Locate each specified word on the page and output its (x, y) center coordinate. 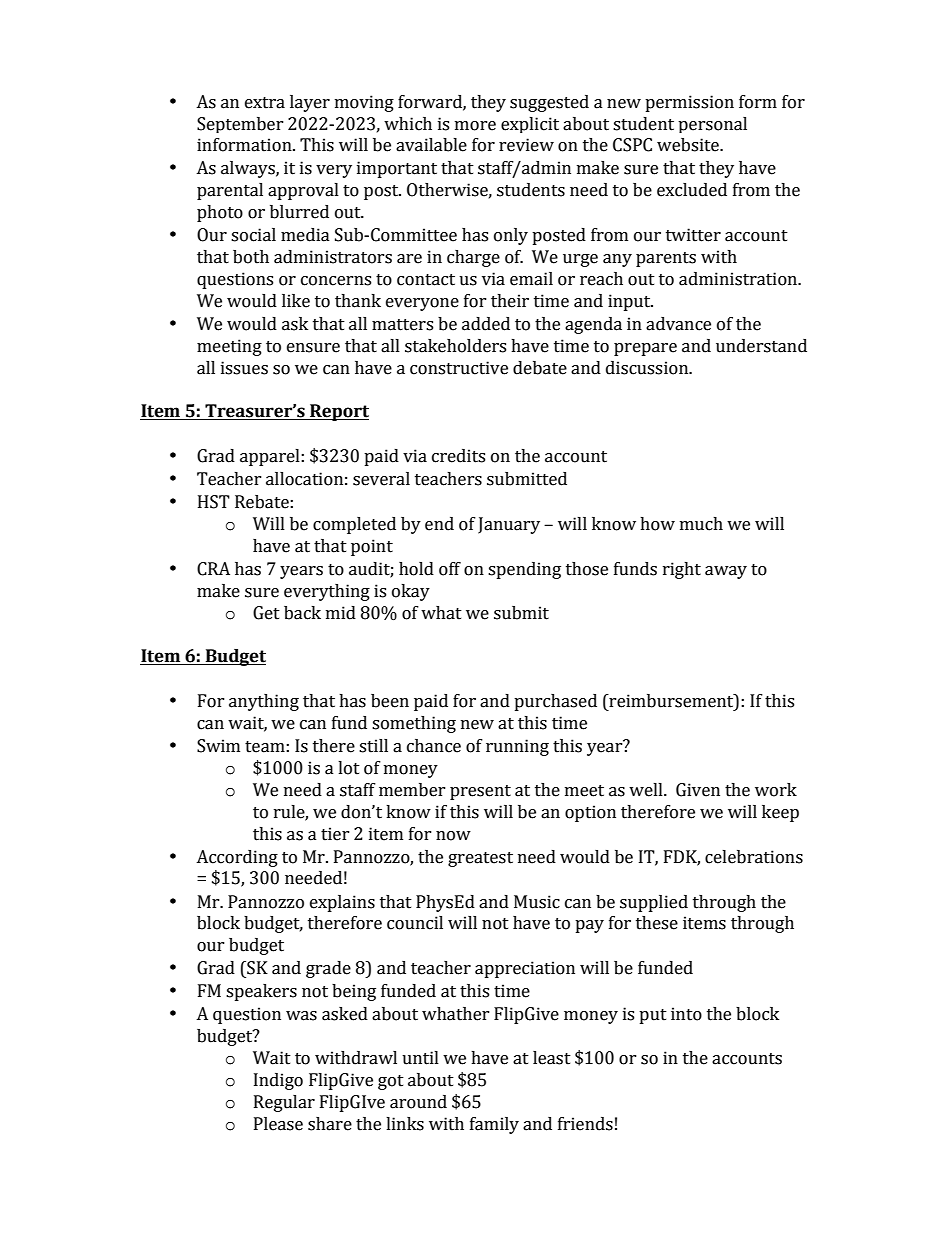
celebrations (754, 857)
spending (524, 570)
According (237, 858)
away (726, 572)
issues (244, 368)
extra (265, 103)
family (494, 1125)
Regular (284, 1103)
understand (761, 346)
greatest (480, 859)
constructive (459, 368)
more (475, 126)
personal (712, 125)
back (302, 613)
